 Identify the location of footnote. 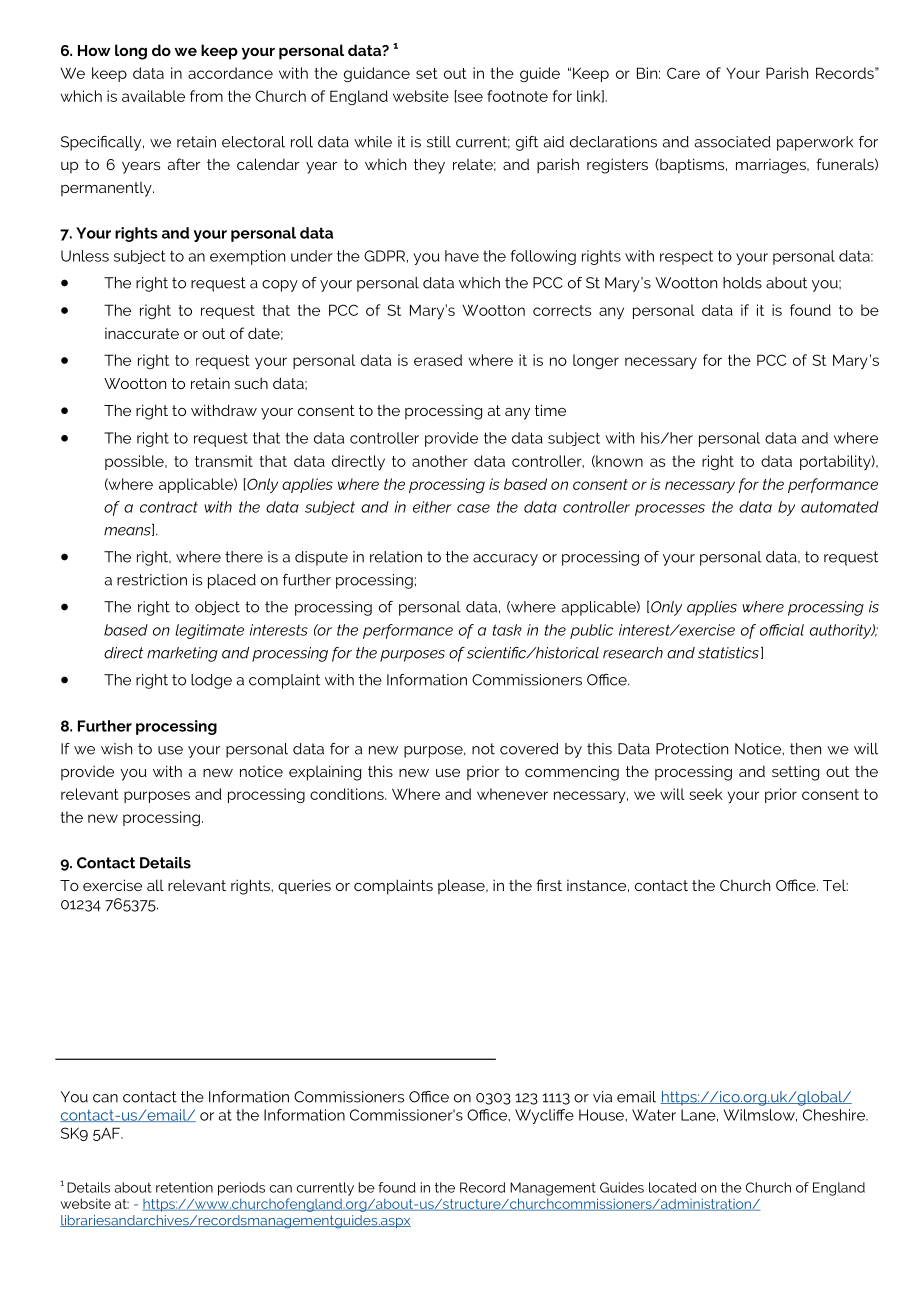
(517, 96).
